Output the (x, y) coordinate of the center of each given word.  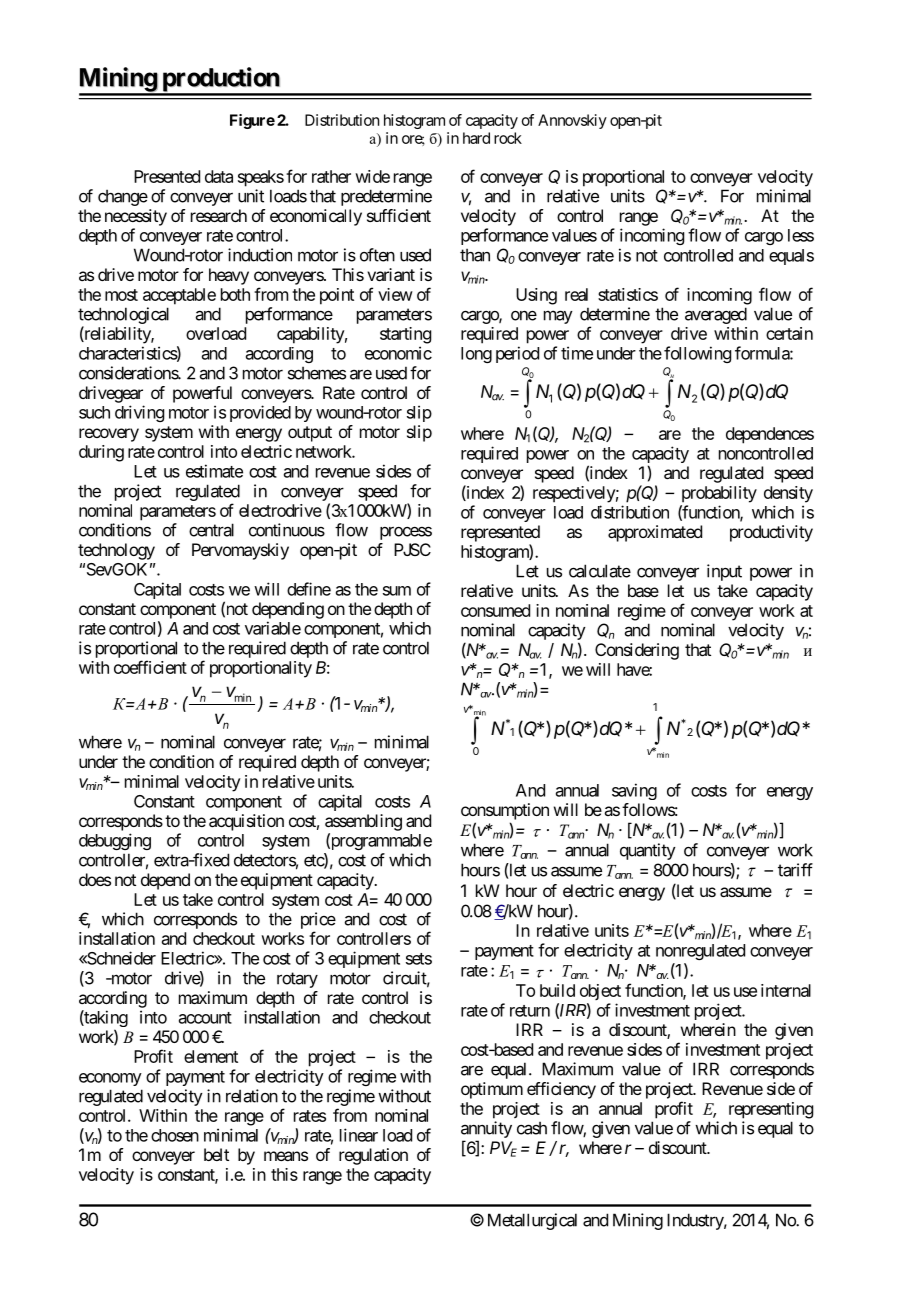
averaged (716, 315)
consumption (505, 811)
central (211, 530)
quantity (648, 851)
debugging (115, 841)
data (219, 176)
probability (719, 494)
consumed (495, 610)
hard (476, 138)
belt (216, 1154)
